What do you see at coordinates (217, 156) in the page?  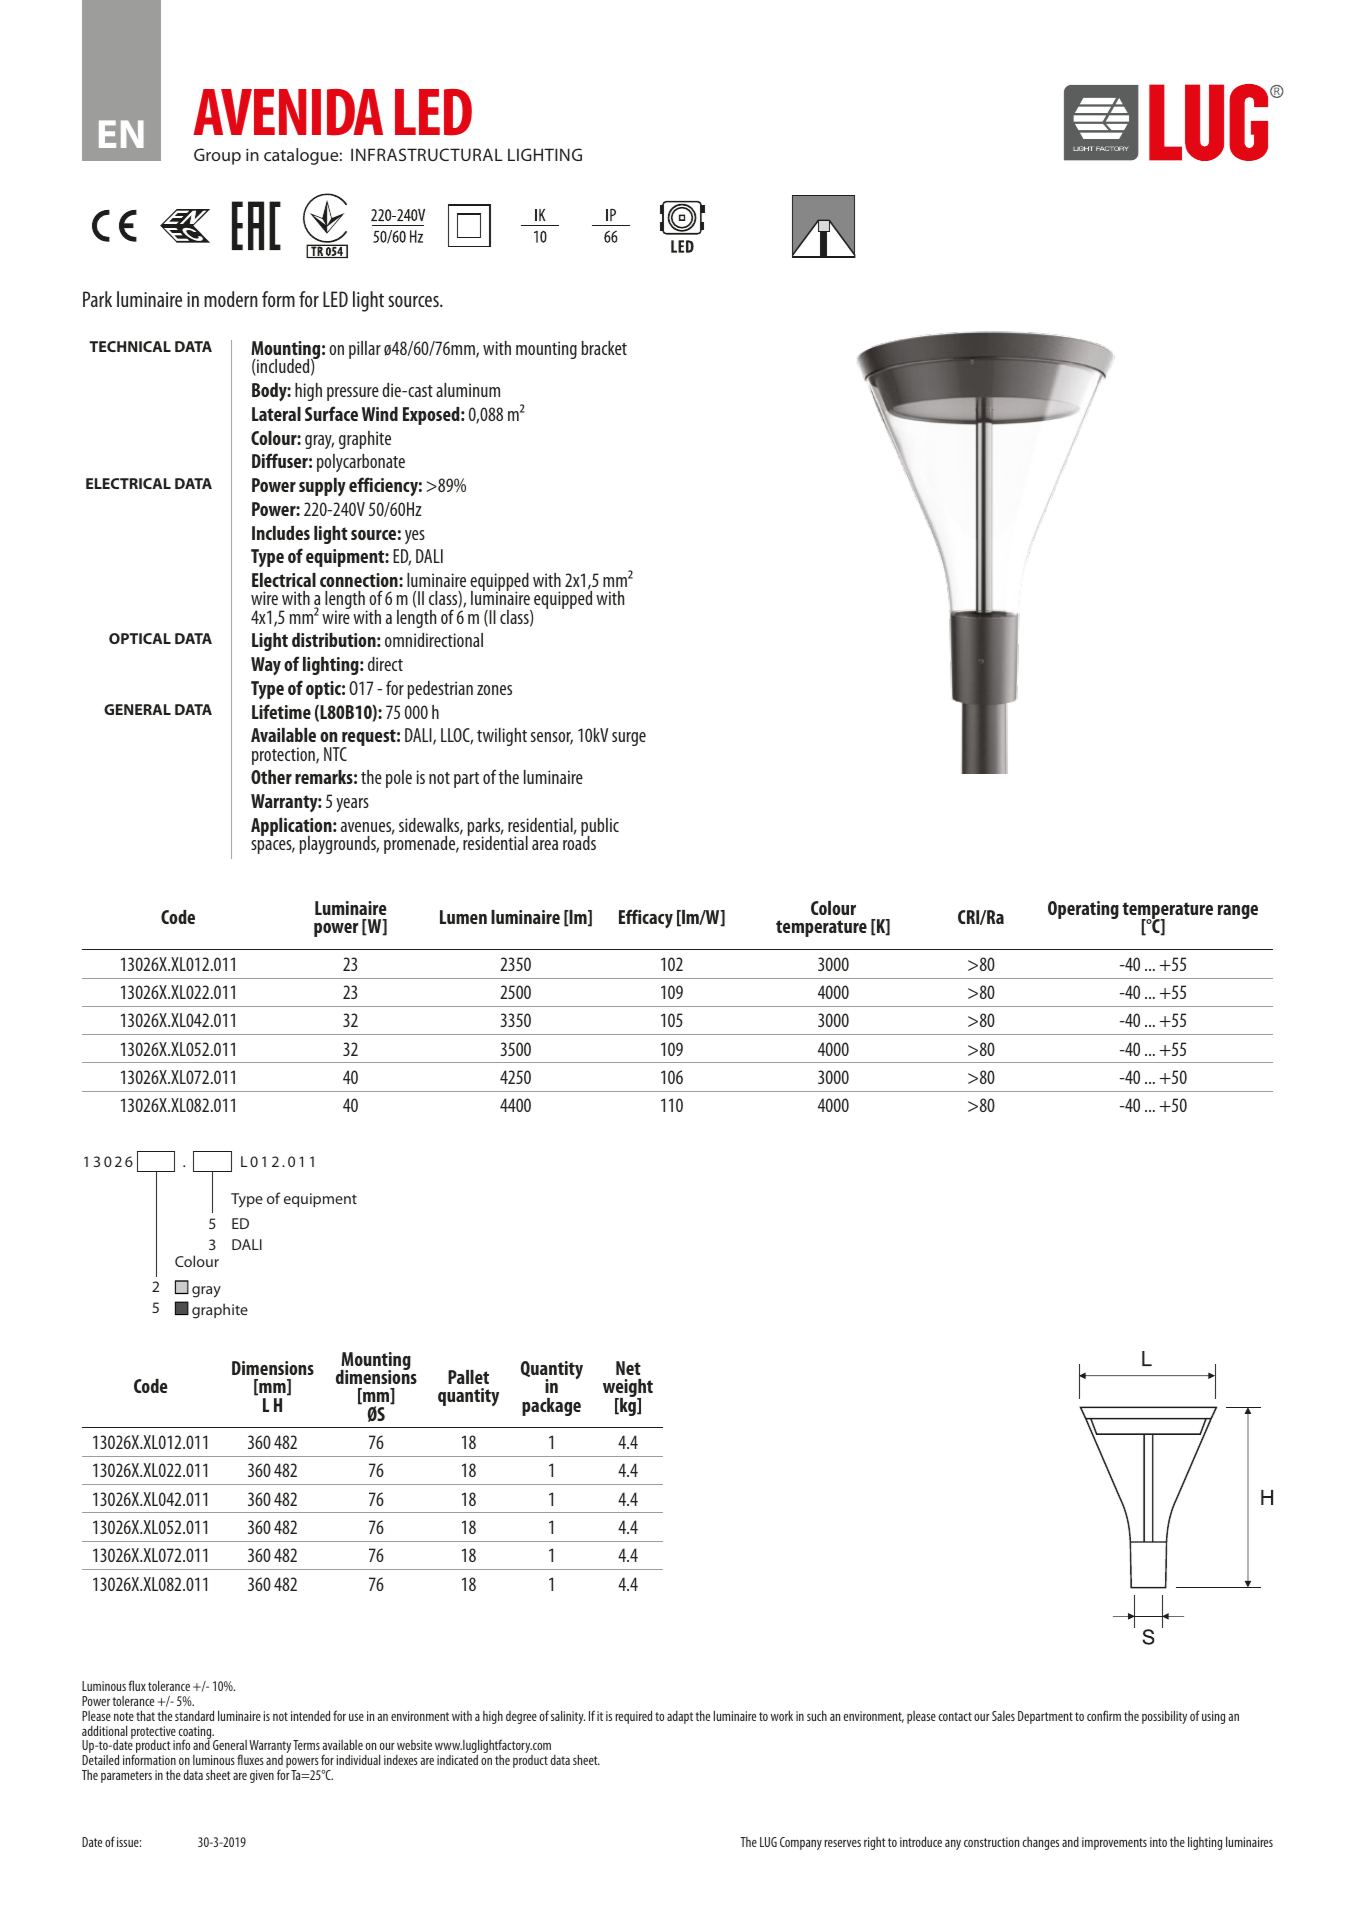 I see `Group` at bounding box center [217, 156].
